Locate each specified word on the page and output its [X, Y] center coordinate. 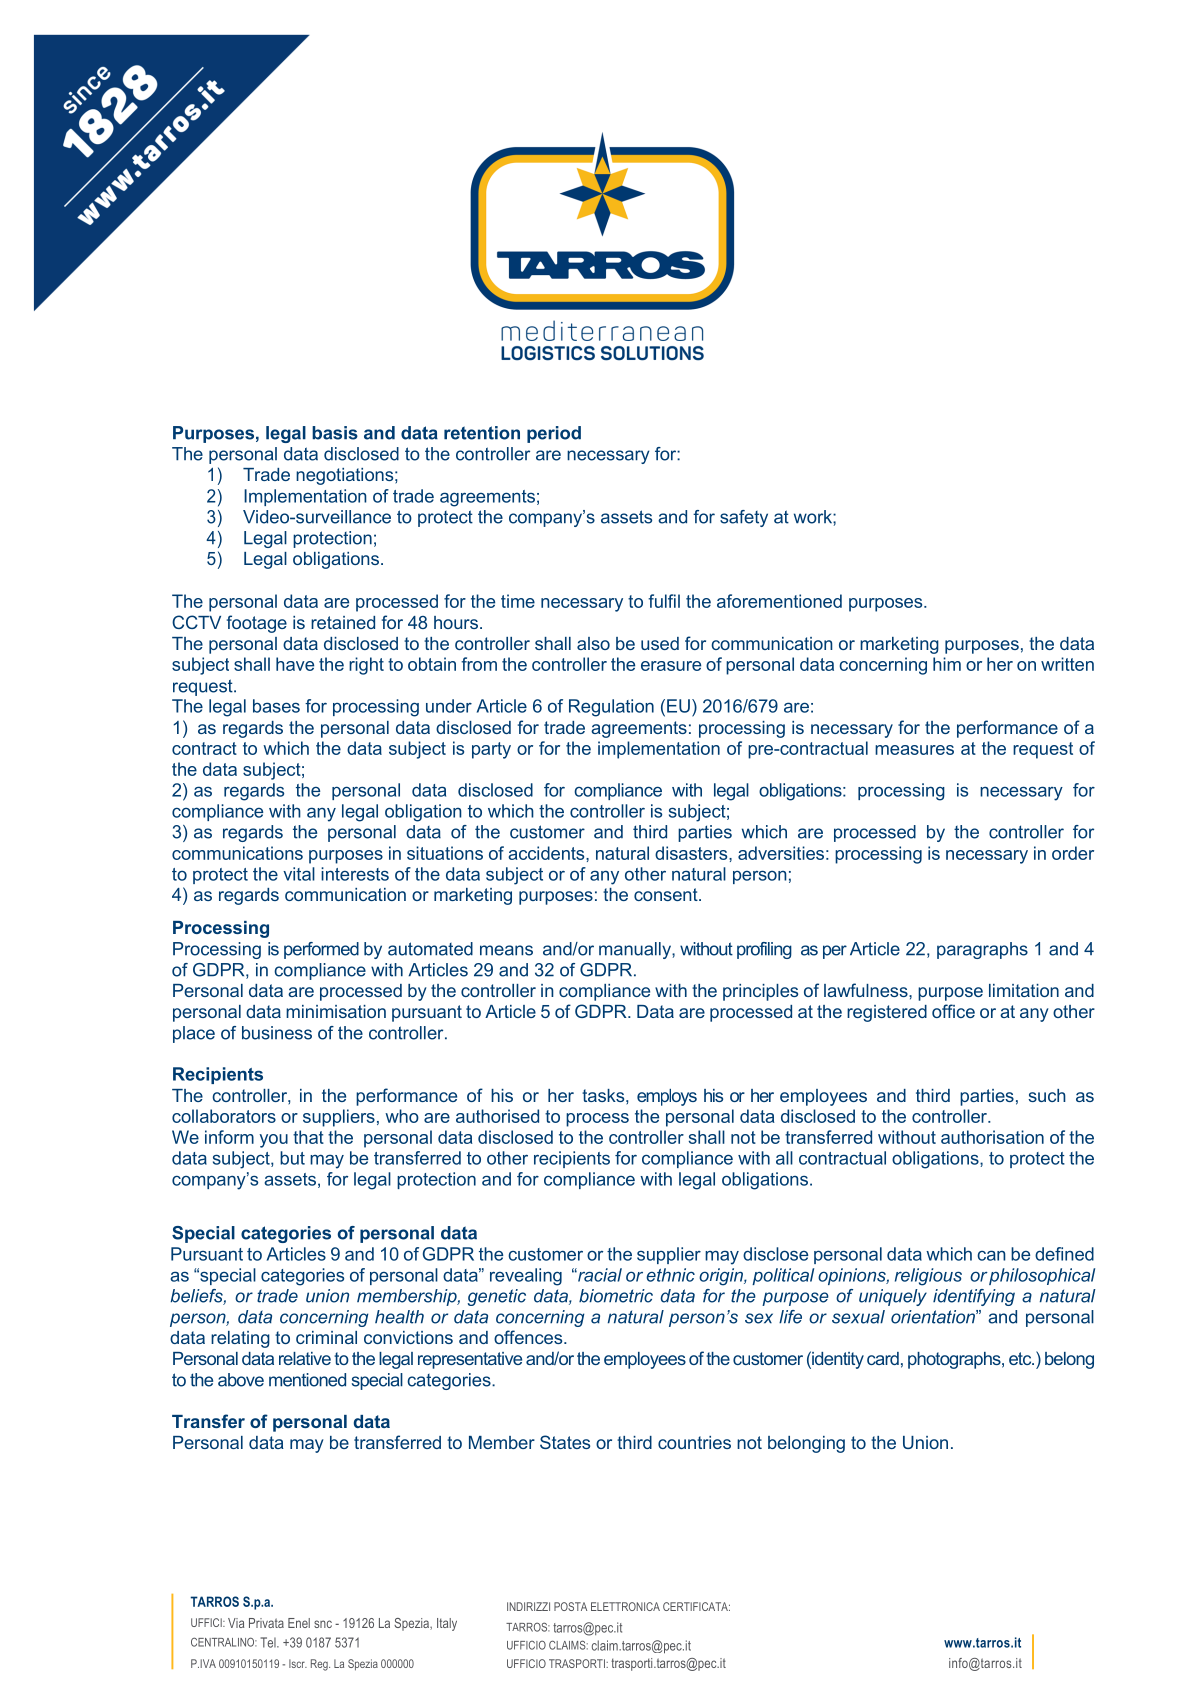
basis [335, 433]
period [554, 434]
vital [299, 874]
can [991, 1255]
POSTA [570, 1606]
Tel [269, 1642]
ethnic [670, 1275]
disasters [692, 853]
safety [744, 518]
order [1073, 853]
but [292, 1158]
